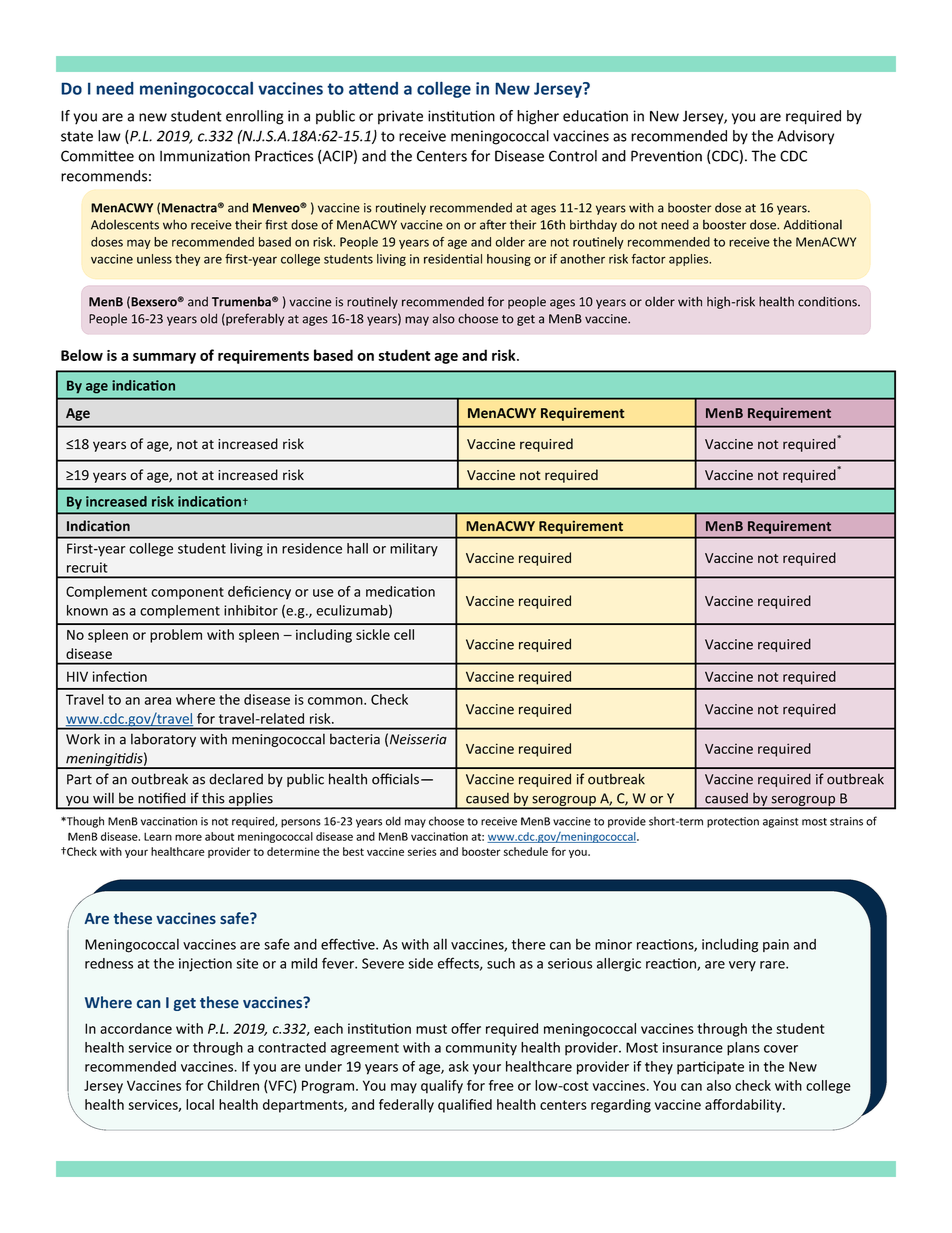 The width and height of the screenshot is (952, 1233). I want to click on private, so click(400, 117).
